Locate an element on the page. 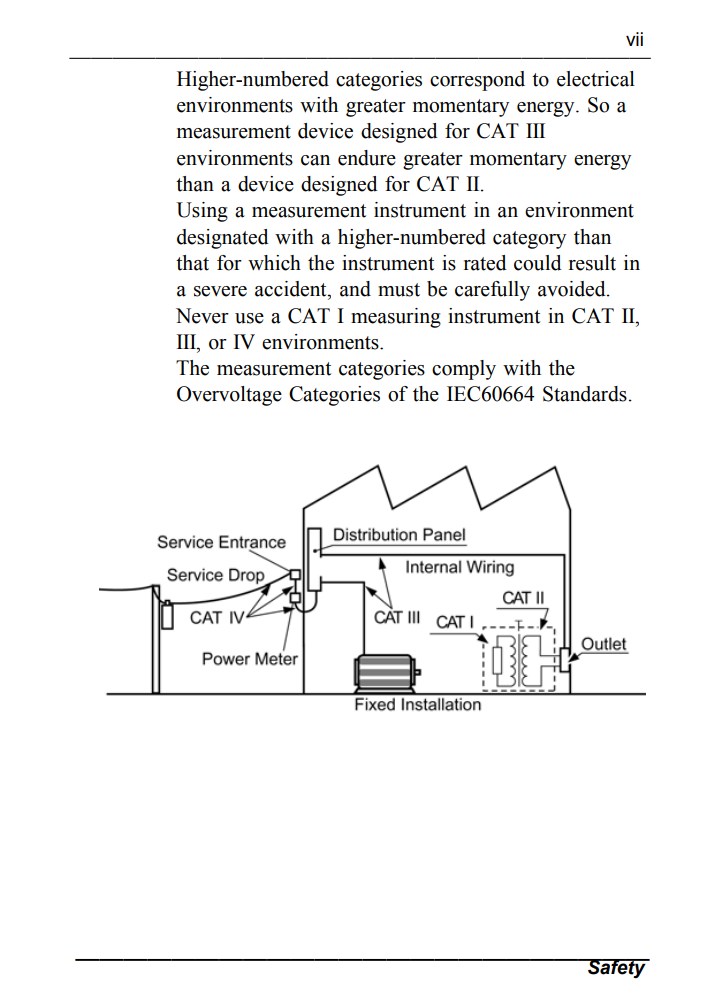  can is located at coordinates (315, 160).
